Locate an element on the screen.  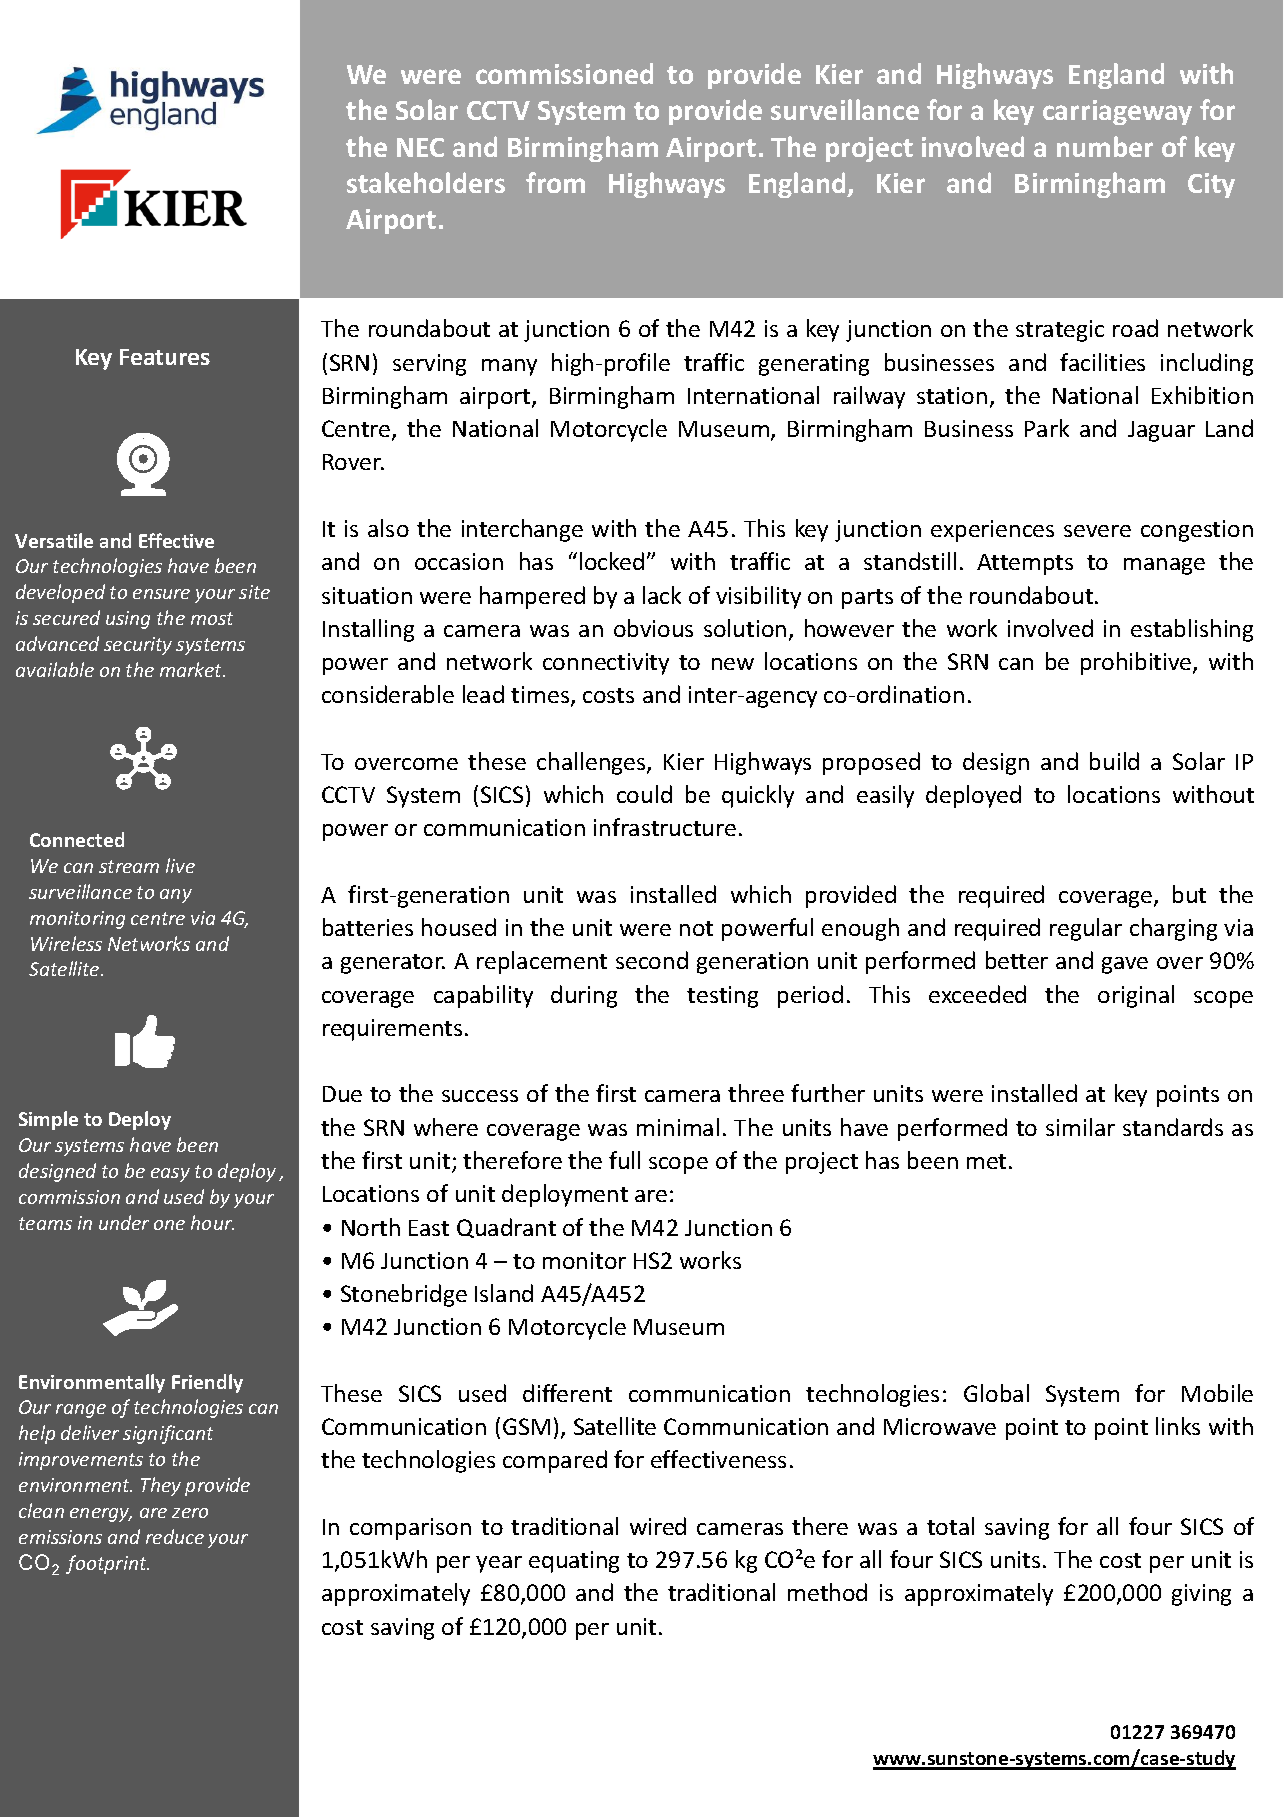
stakeholders is located at coordinates (426, 182).
